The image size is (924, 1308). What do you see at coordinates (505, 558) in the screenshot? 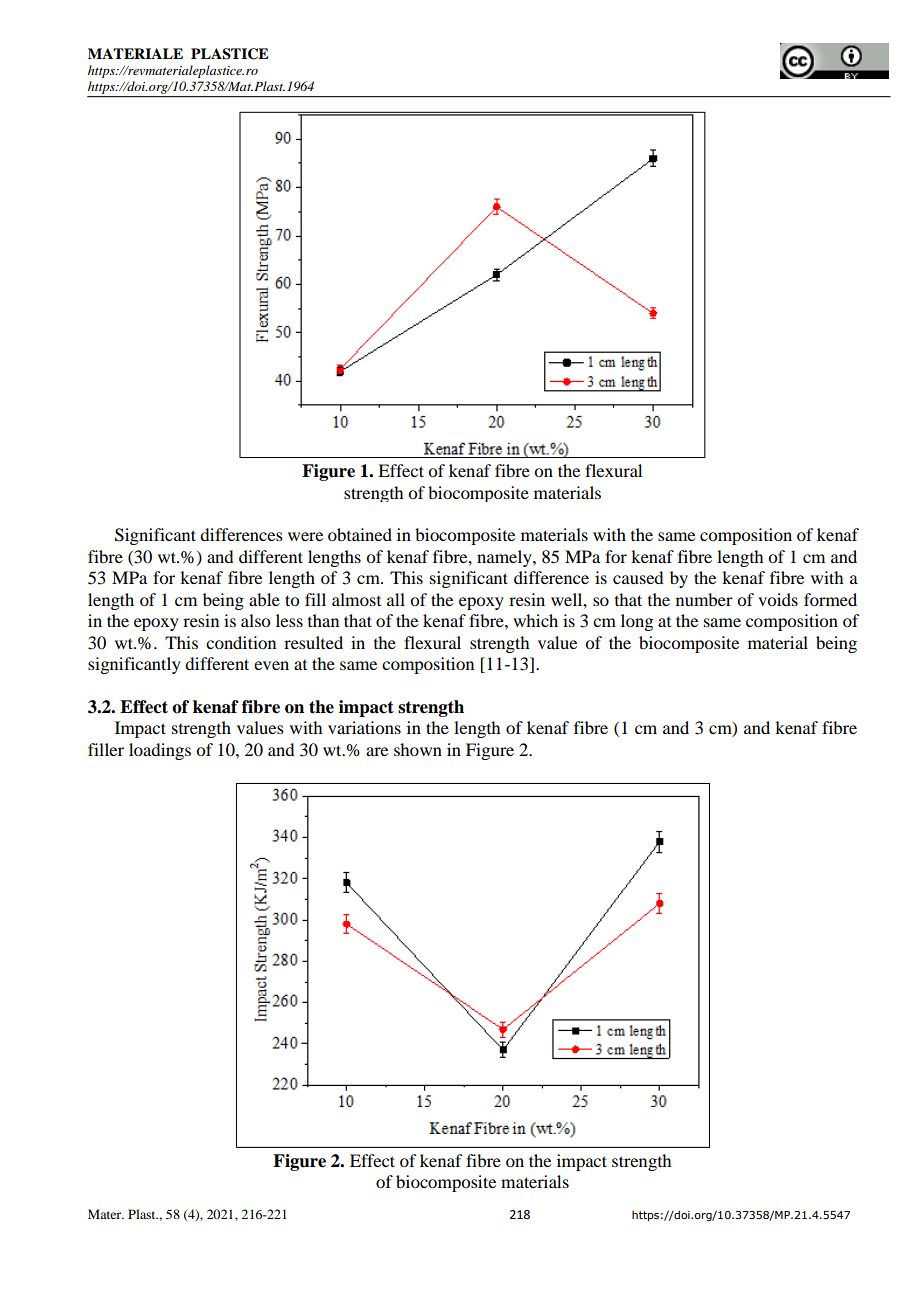
I see `namely` at bounding box center [505, 558].
